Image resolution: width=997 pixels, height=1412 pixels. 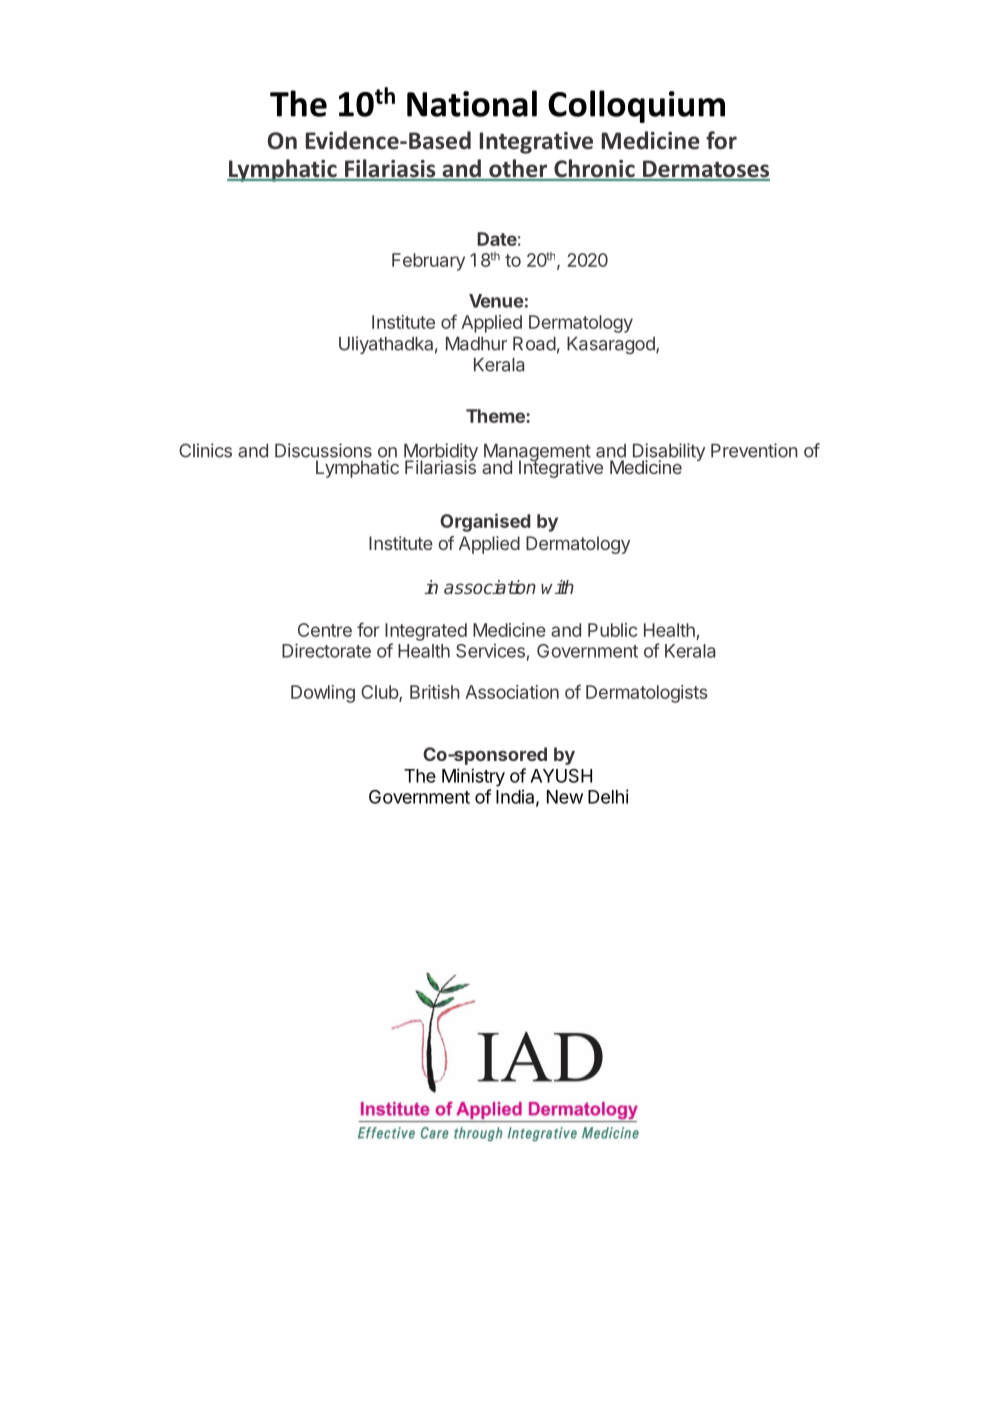 I want to click on Delhi, so click(x=608, y=796).
